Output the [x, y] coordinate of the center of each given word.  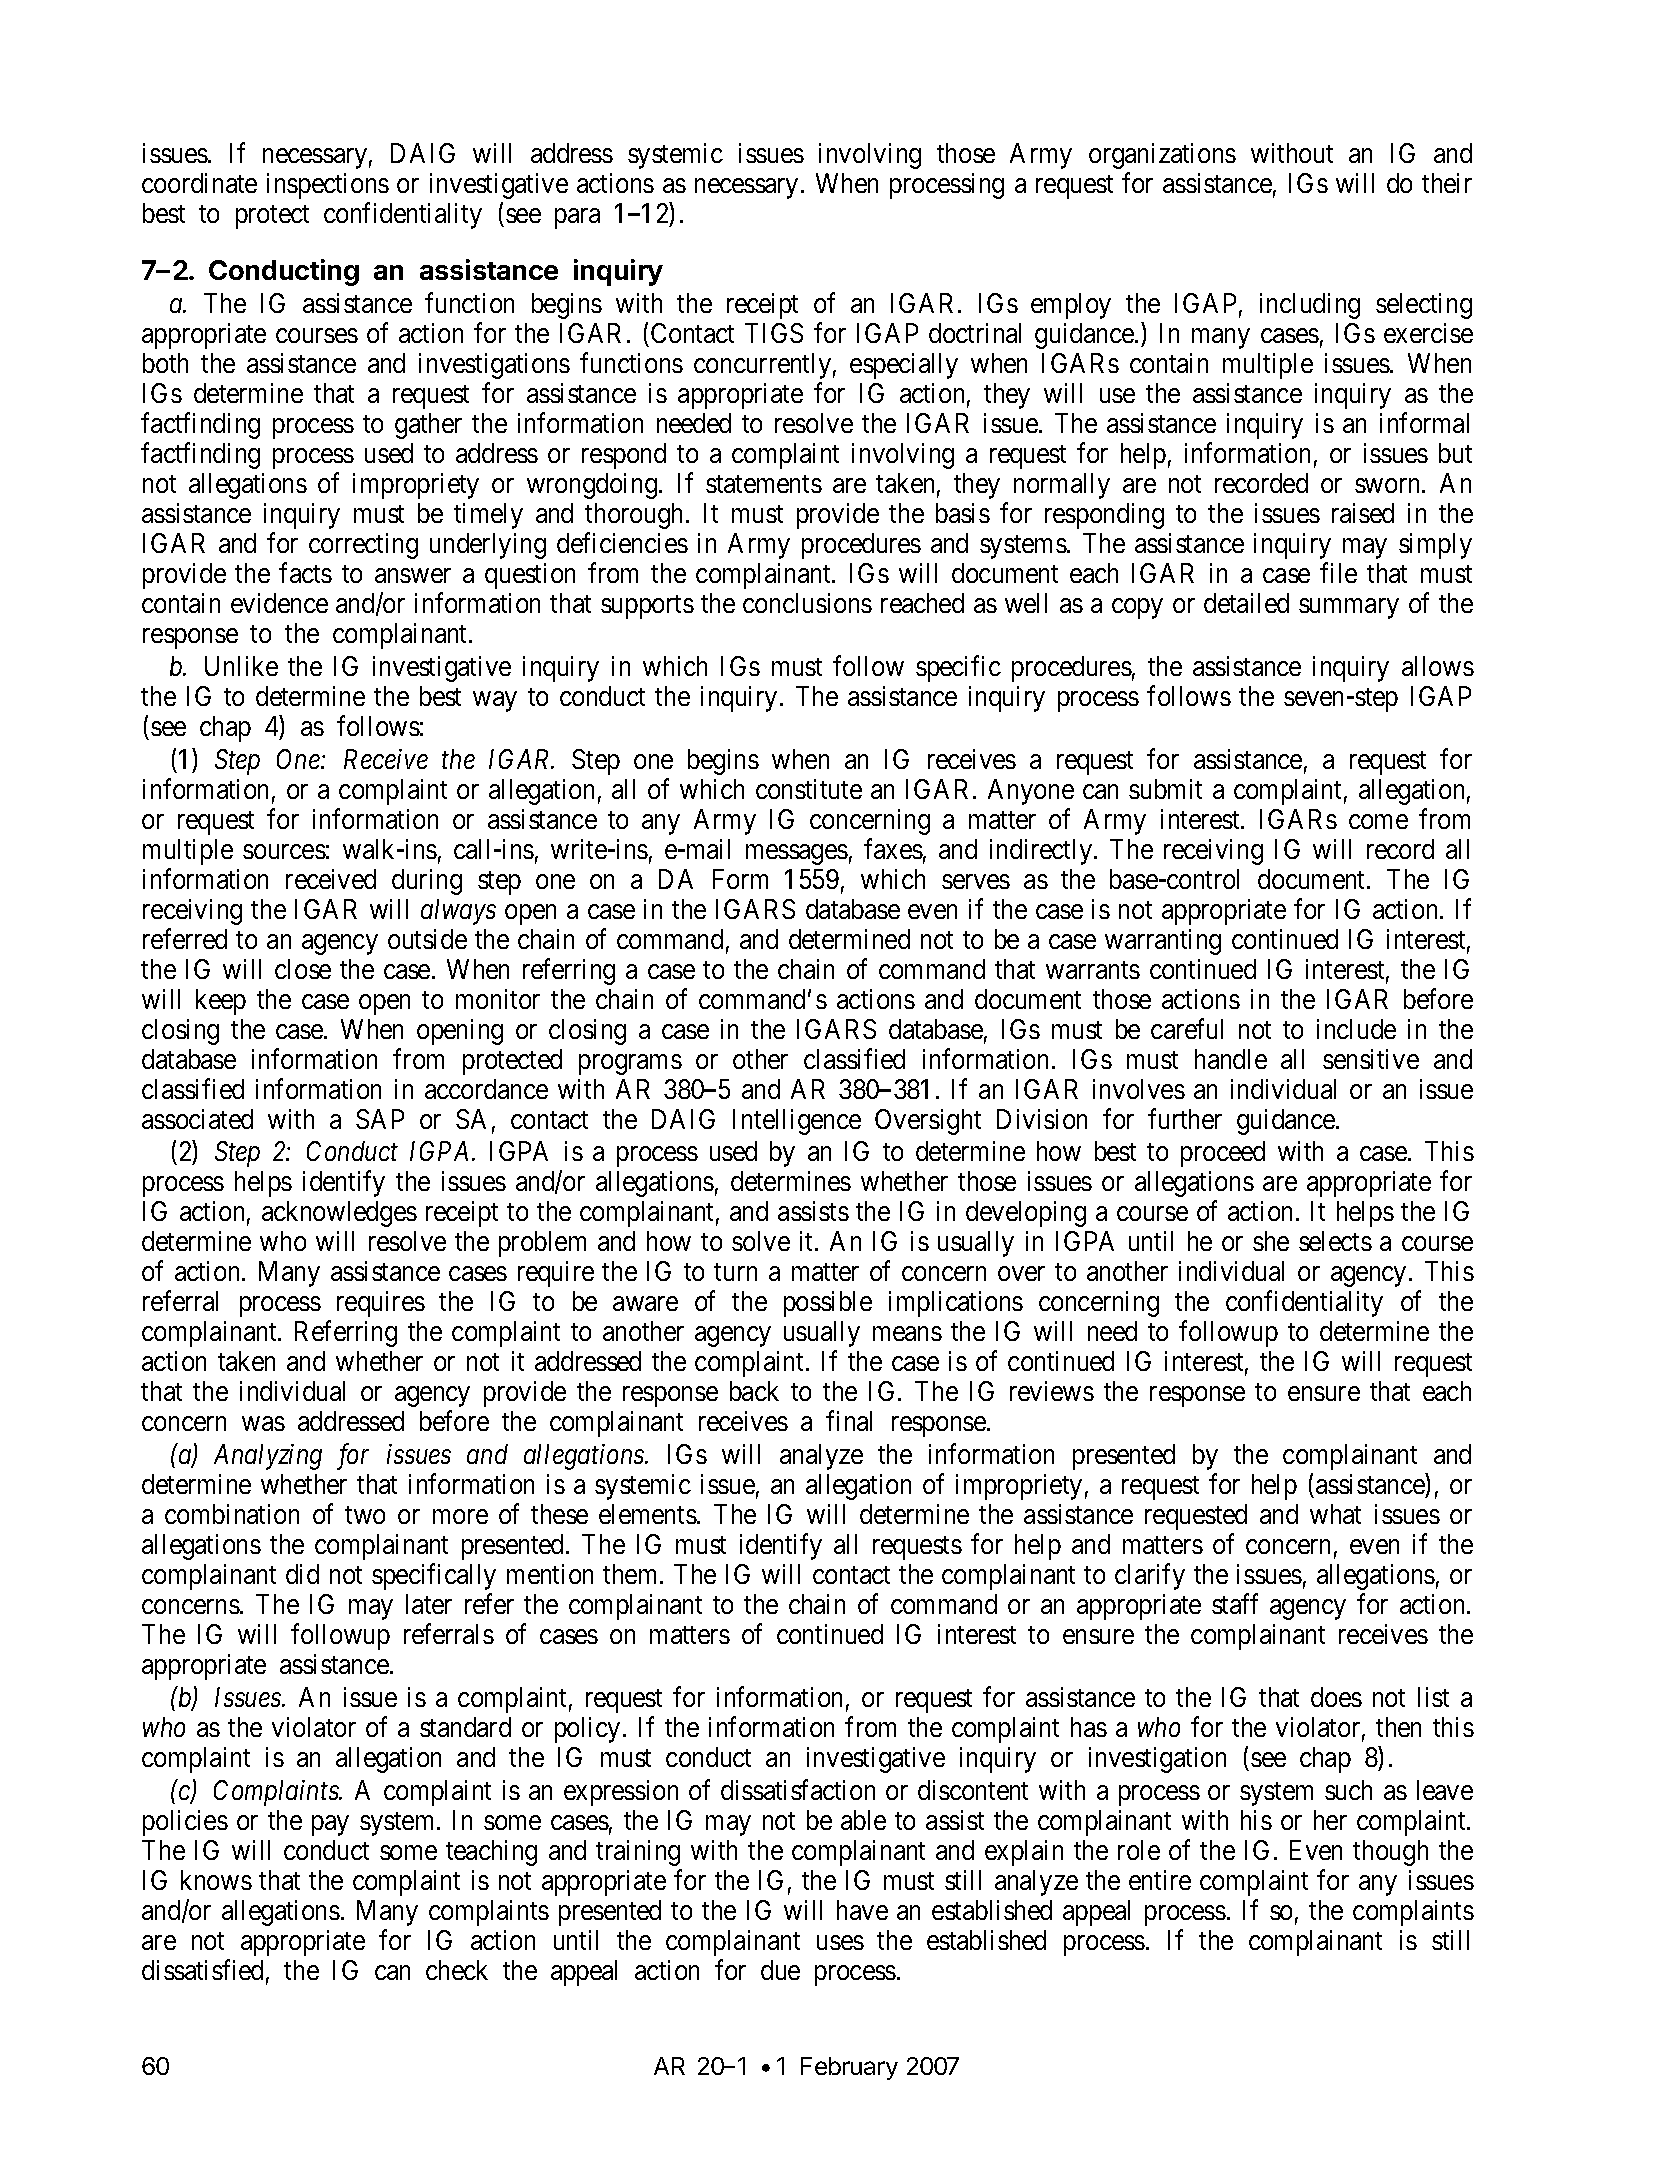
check [457, 1970]
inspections [328, 186]
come [1378, 821]
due [780, 1970]
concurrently [762, 366]
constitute [809, 789]
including [1310, 306]
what [1335, 1514]
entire [1160, 1880]
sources [284, 851]
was [263, 1424]
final [849, 1421]
